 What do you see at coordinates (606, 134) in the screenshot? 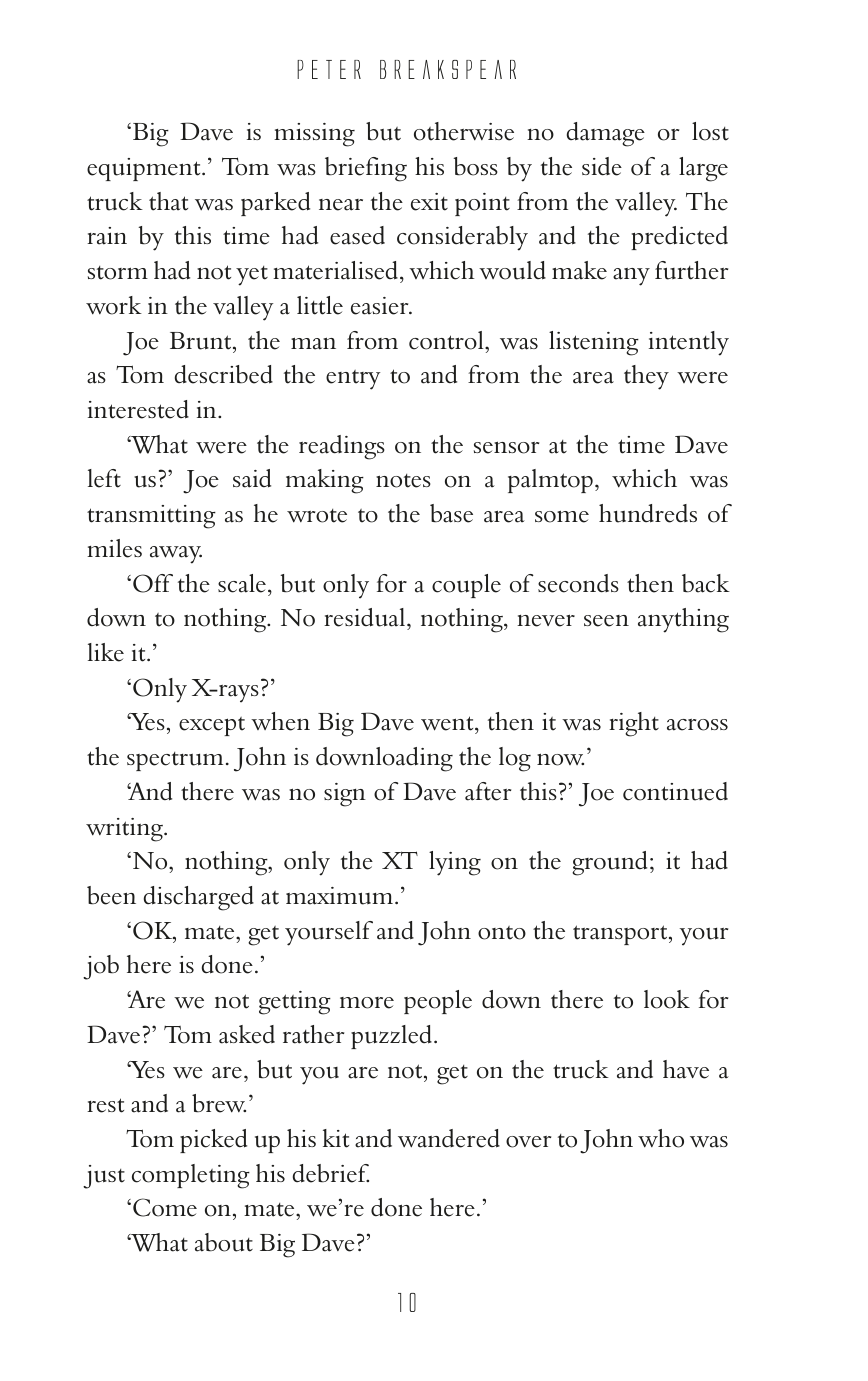
I see `damage` at bounding box center [606, 134].
